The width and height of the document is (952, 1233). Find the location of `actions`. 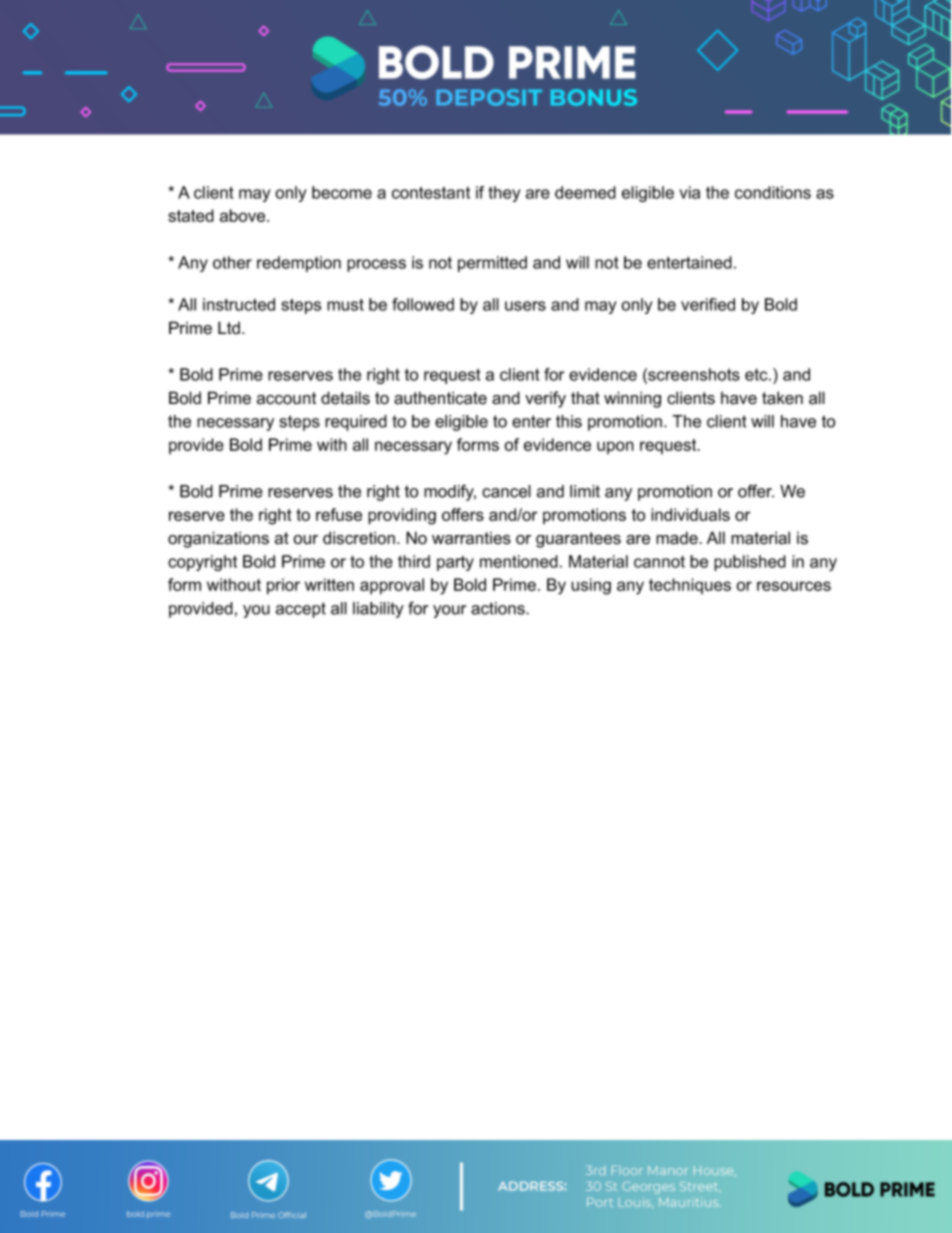

actions is located at coordinates (499, 608).
